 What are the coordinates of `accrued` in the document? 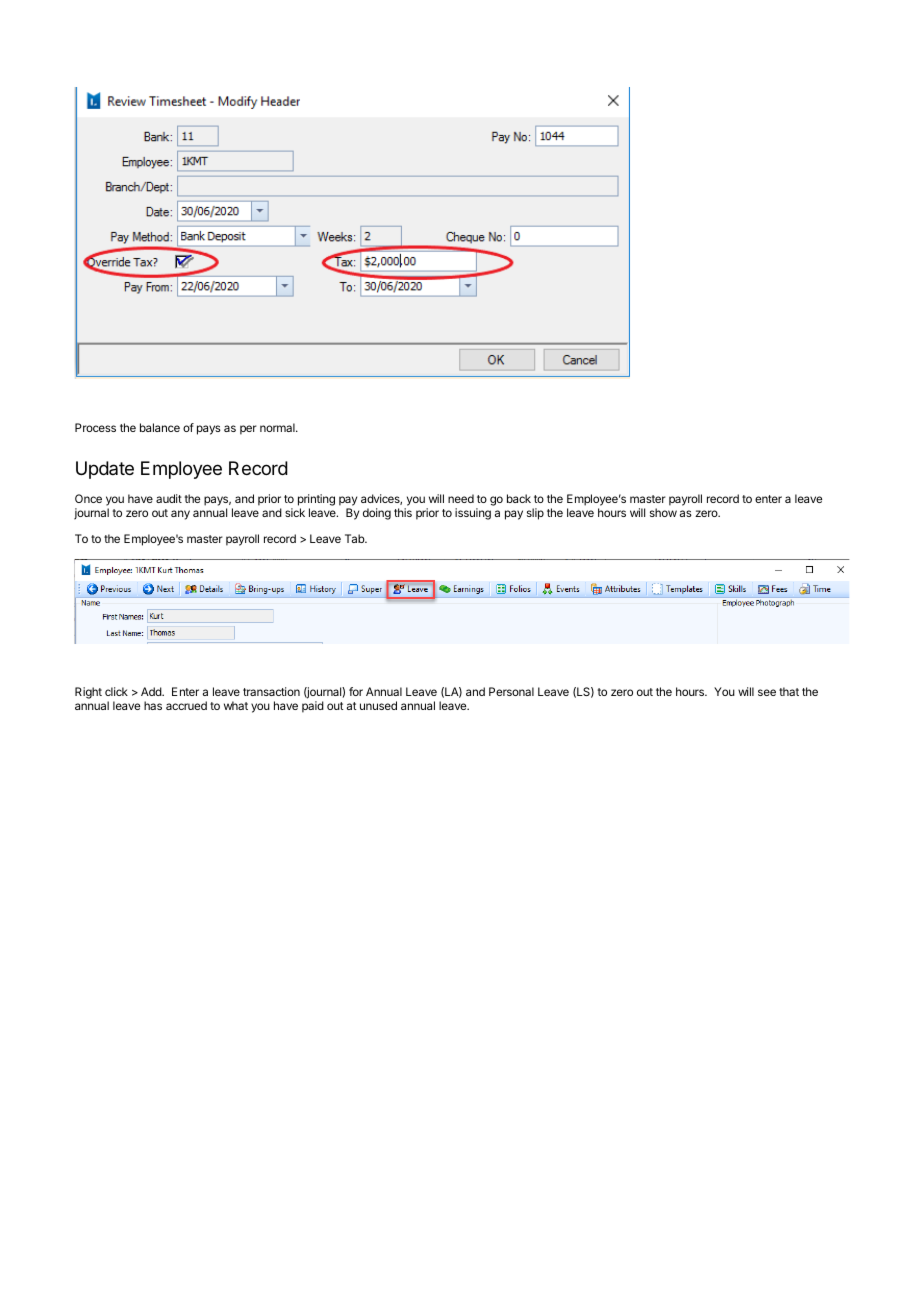 It's located at (186, 705).
